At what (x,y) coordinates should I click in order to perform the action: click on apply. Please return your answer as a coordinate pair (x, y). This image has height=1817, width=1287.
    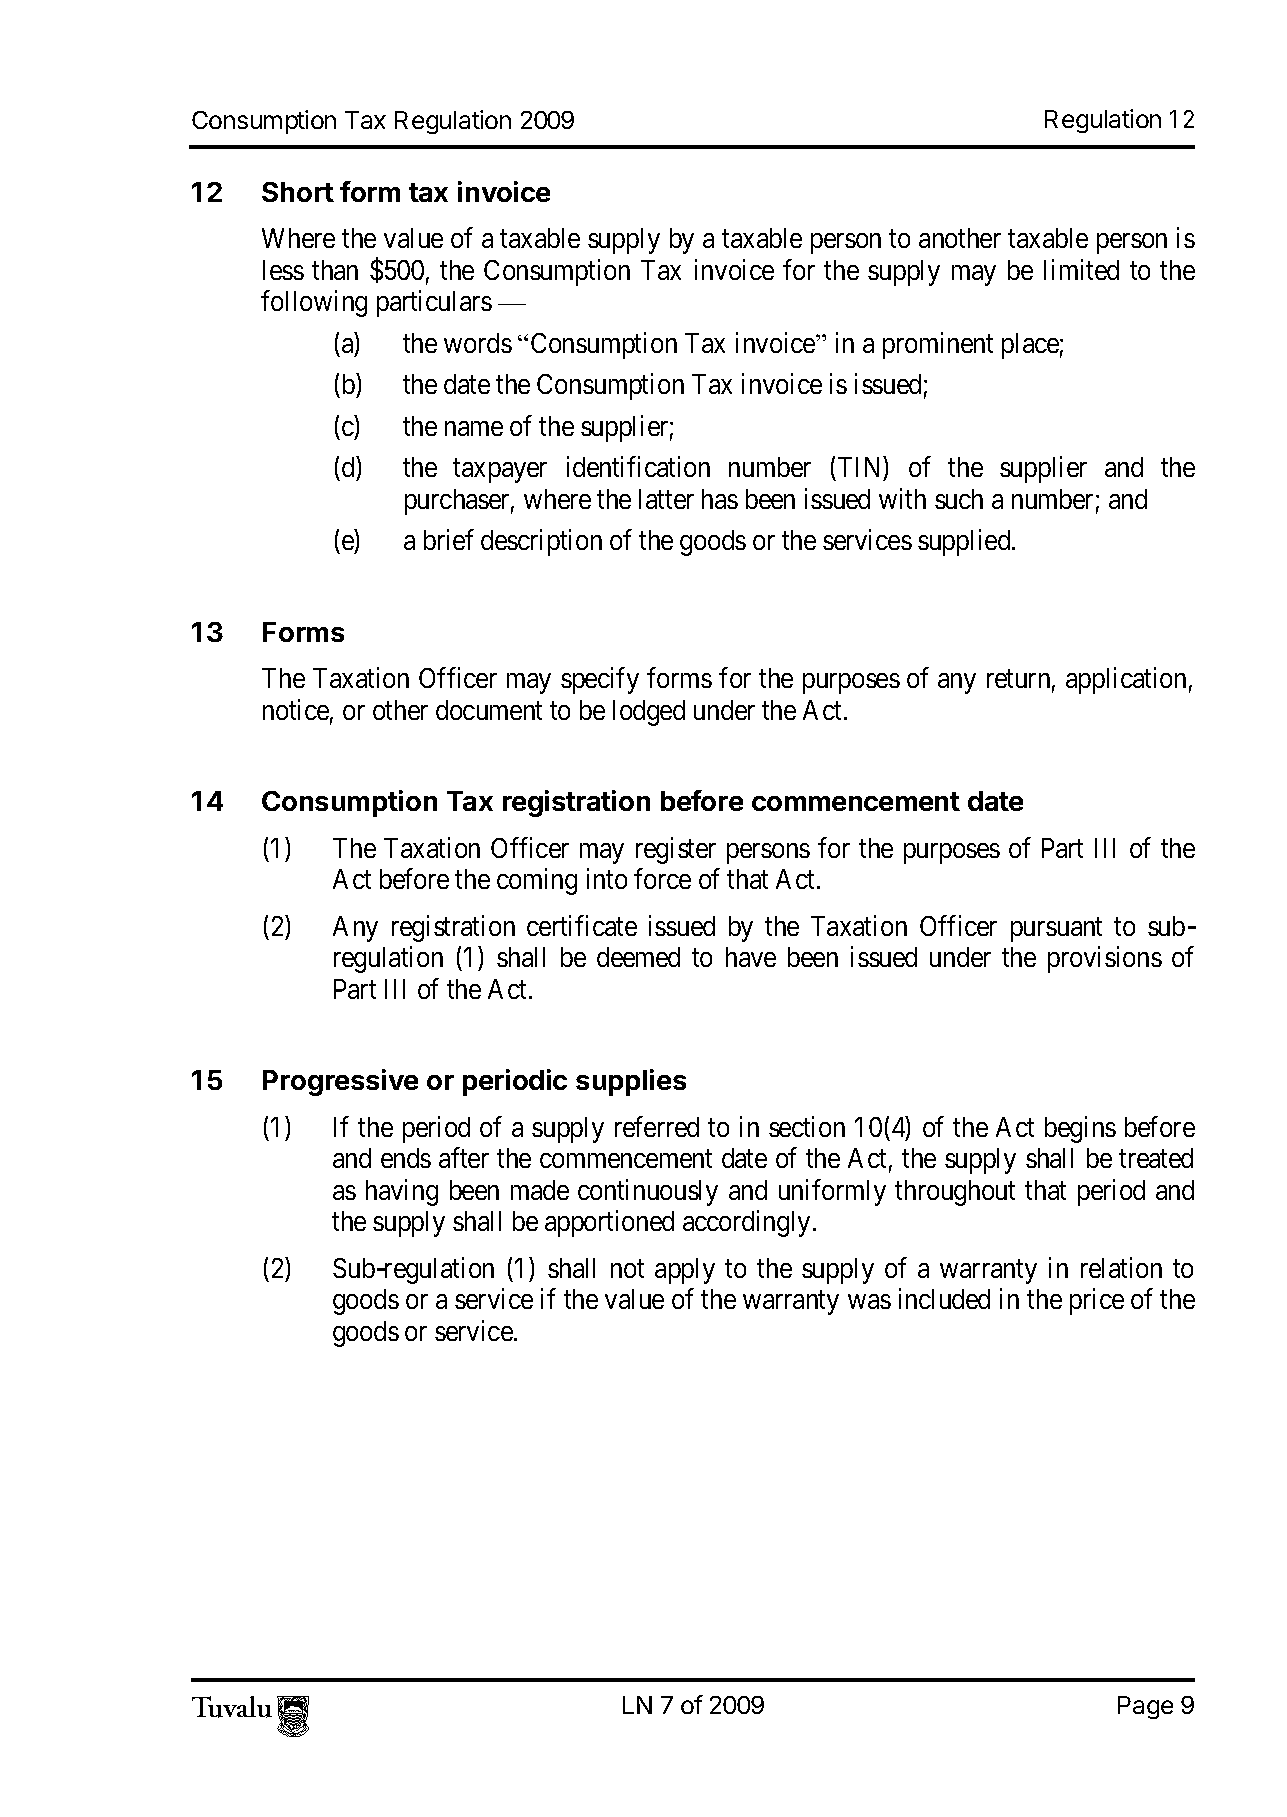
    Looking at the image, I should click on (685, 1271).
